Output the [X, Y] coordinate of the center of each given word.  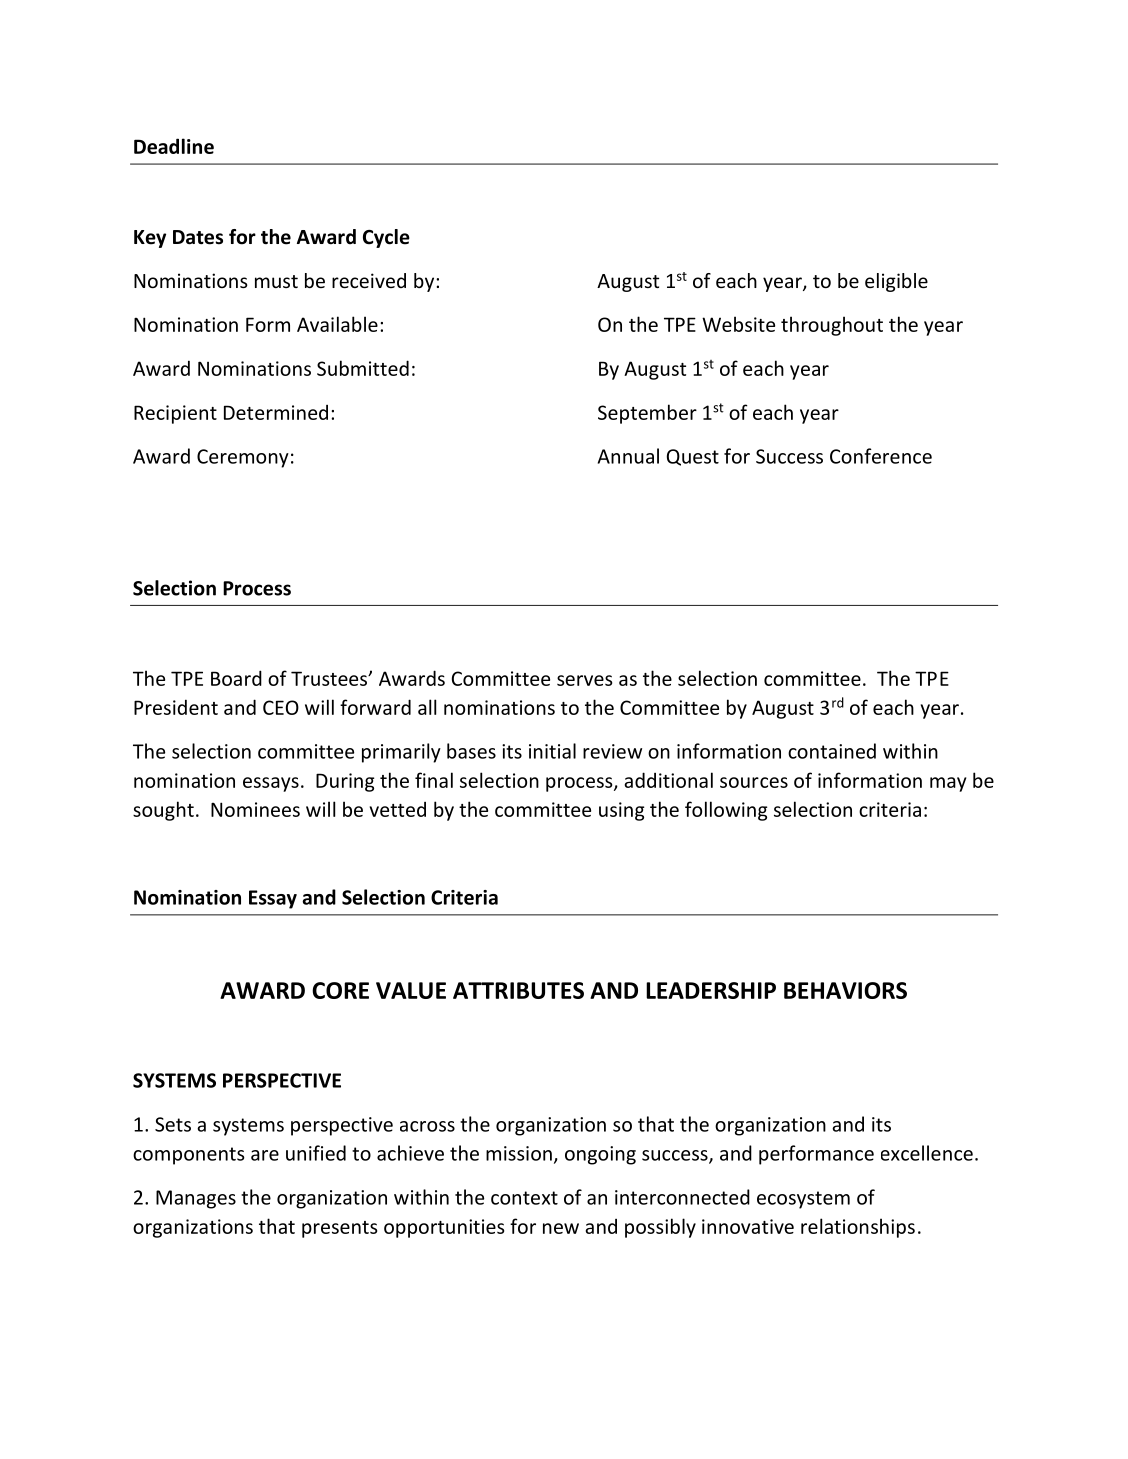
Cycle [386, 238]
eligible [896, 282]
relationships [858, 1228]
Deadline [174, 146]
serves [584, 680]
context [524, 1198]
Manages [196, 1199]
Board [236, 678]
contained [832, 751]
